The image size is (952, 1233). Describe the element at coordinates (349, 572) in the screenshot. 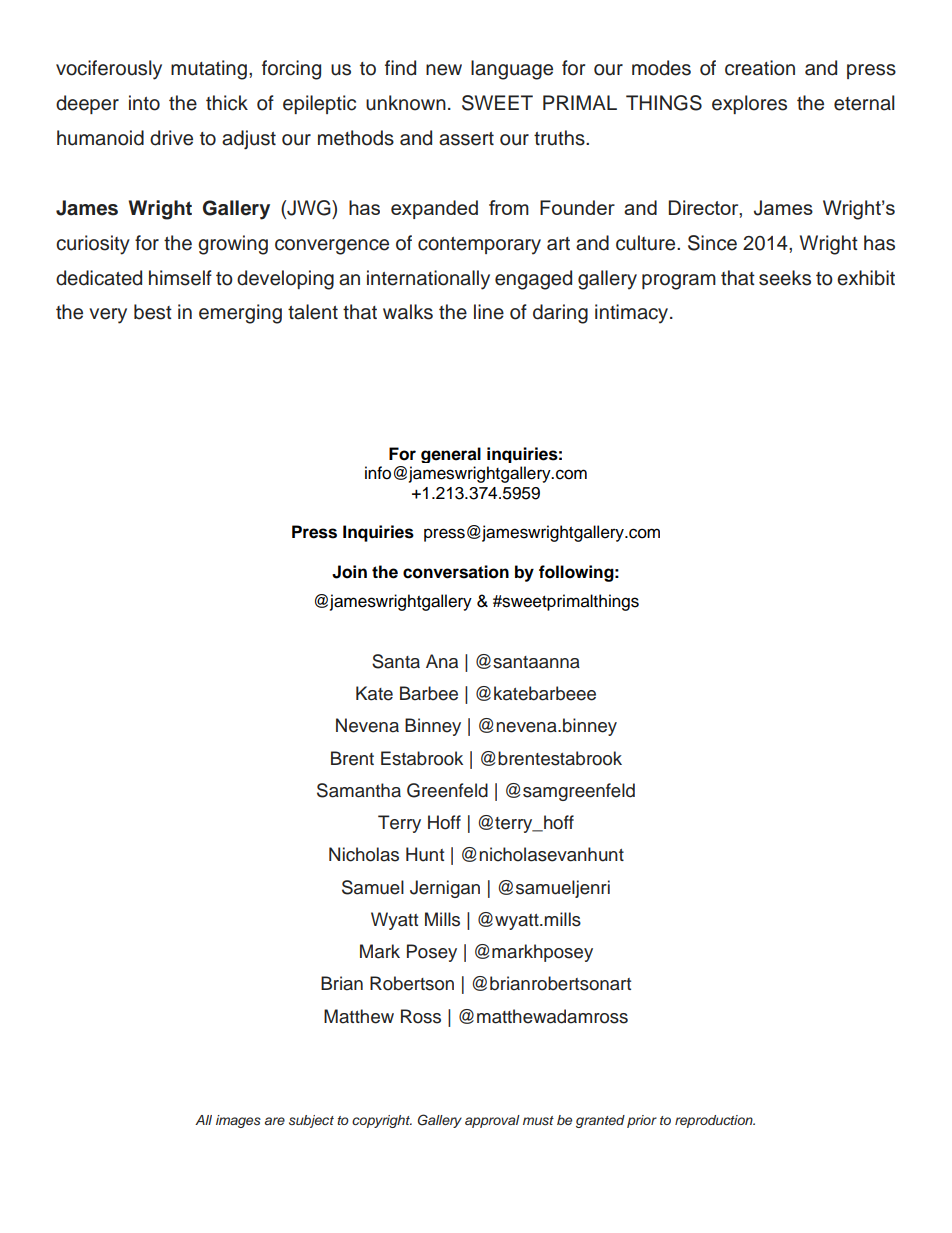

I see `Join` at that location.
